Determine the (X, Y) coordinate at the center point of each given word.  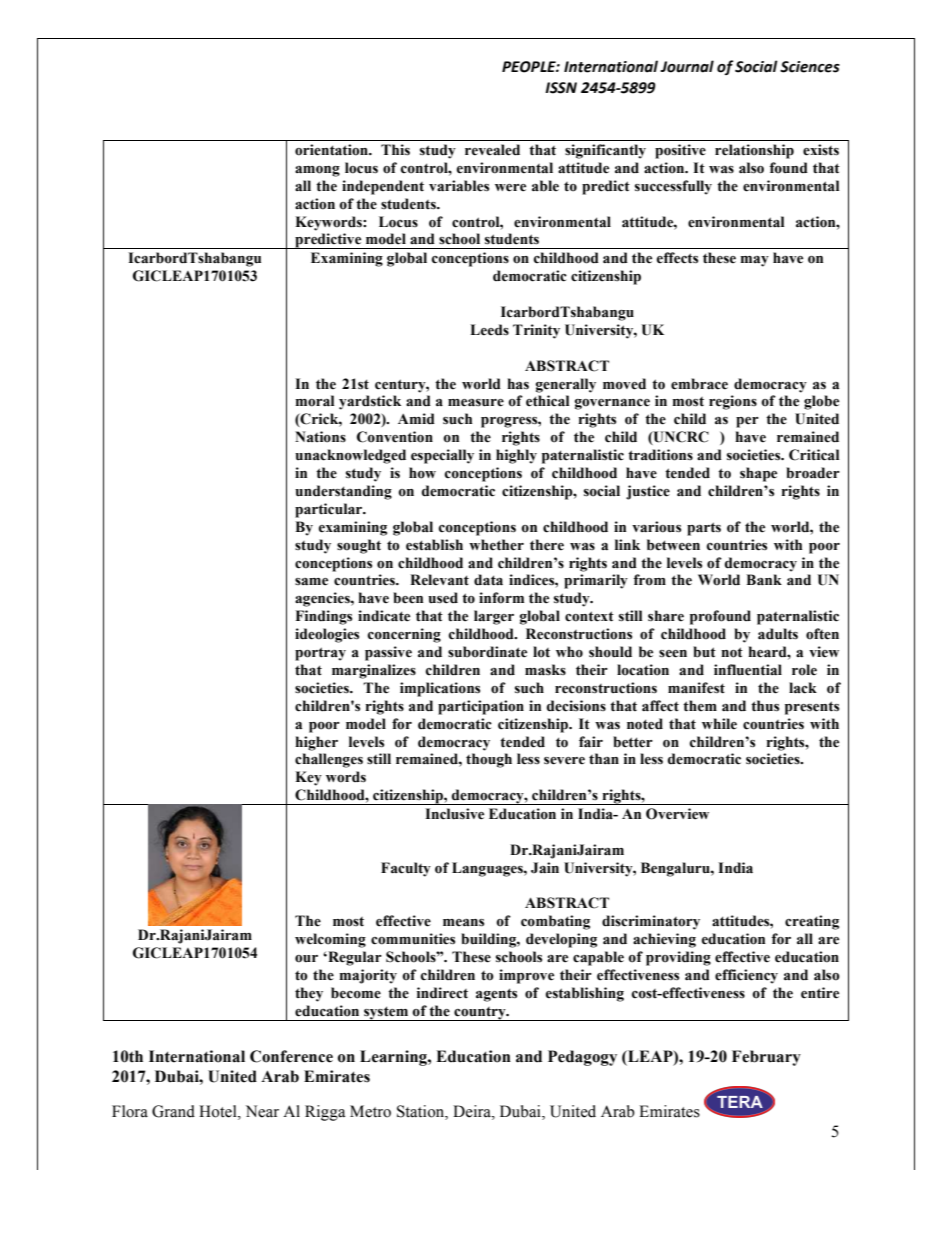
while (719, 724)
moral (315, 401)
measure (476, 403)
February (766, 1058)
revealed (492, 150)
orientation (332, 150)
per (747, 422)
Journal (687, 66)
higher (316, 743)
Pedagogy (582, 1058)
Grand (173, 1111)
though (489, 760)
